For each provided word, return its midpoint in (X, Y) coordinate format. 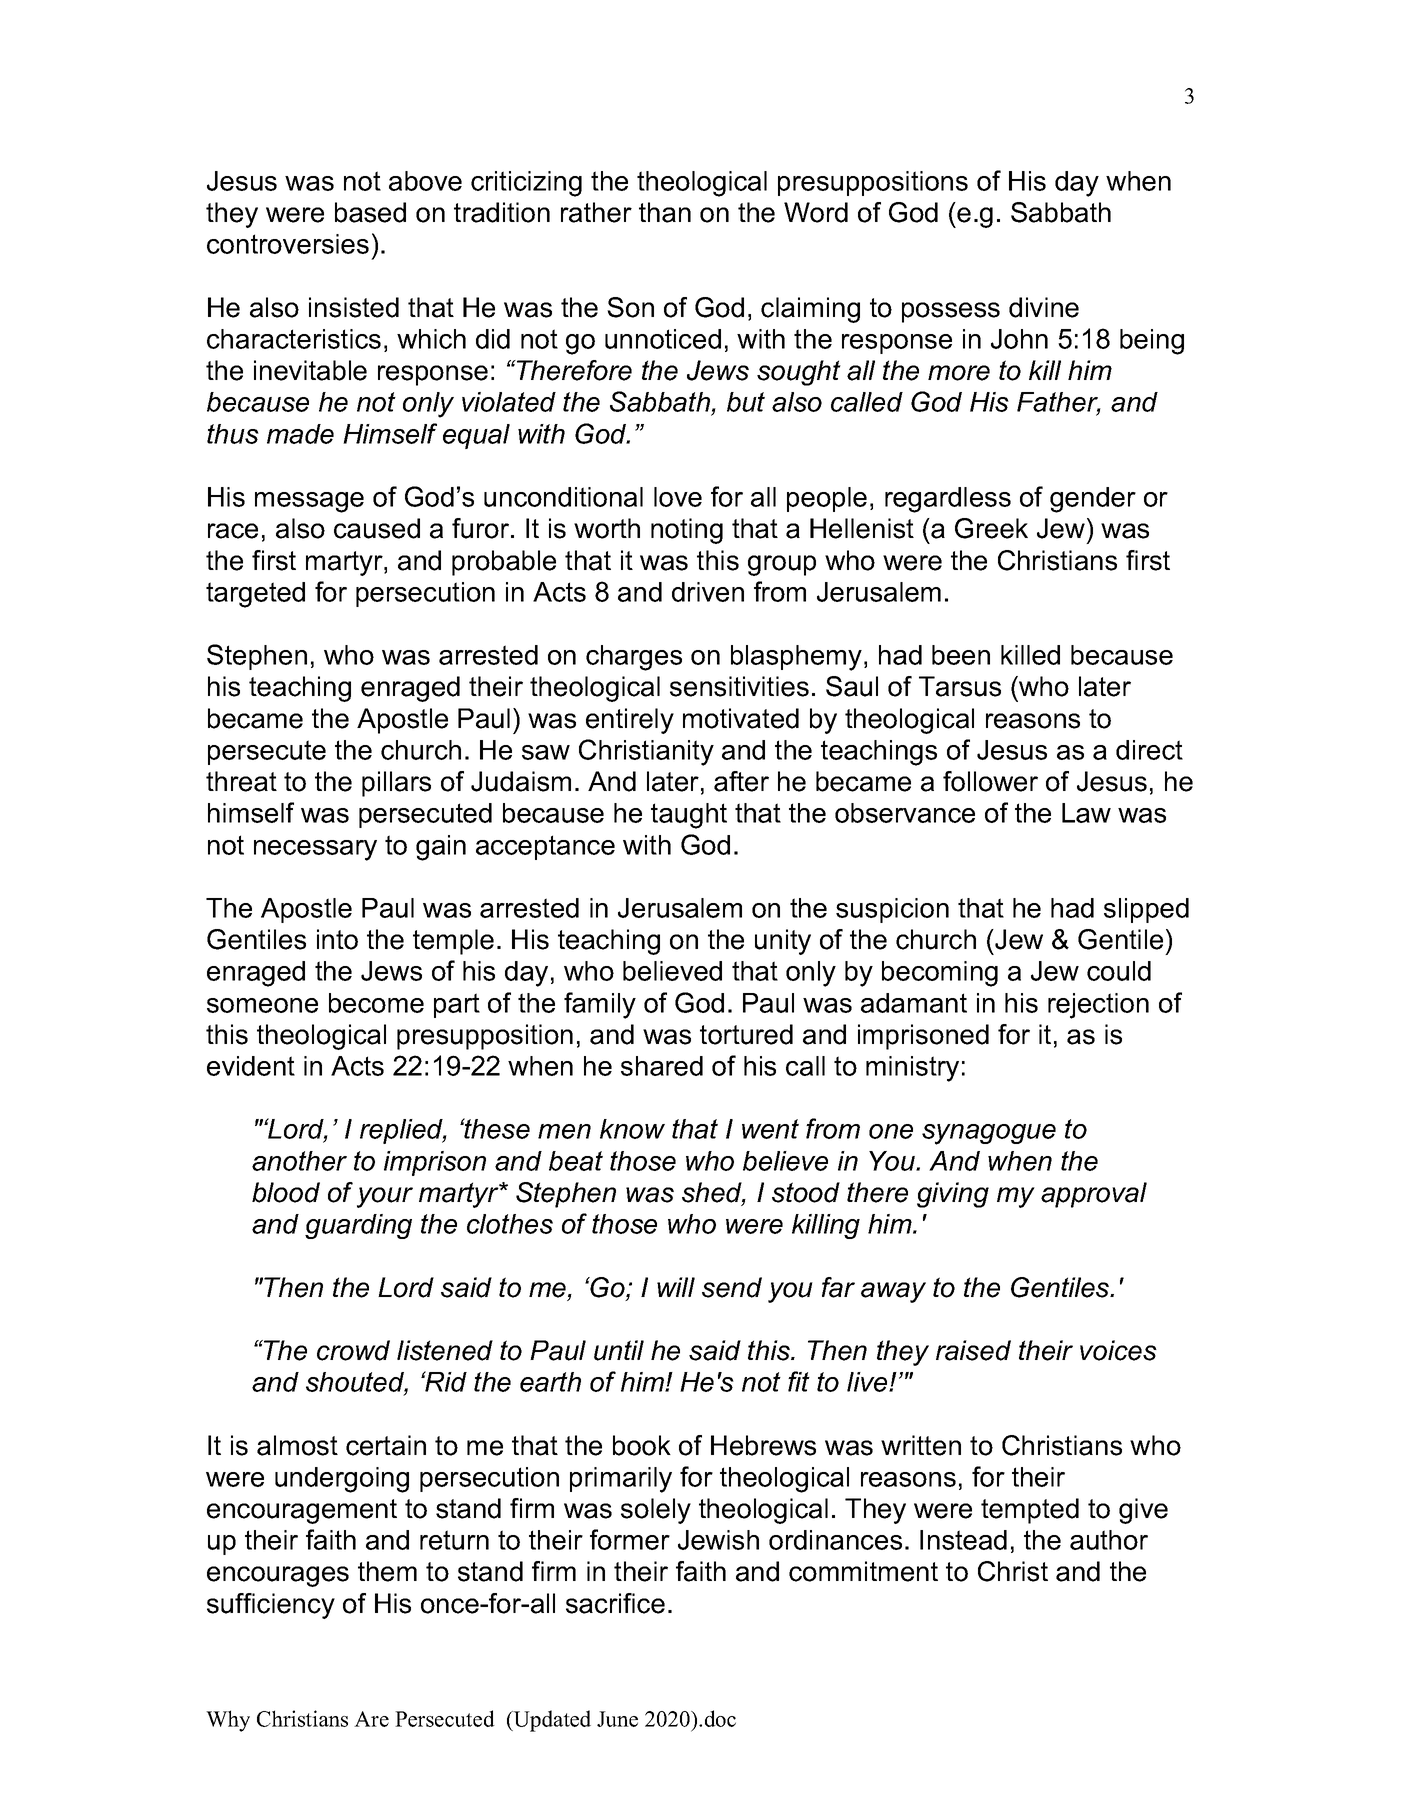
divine (1044, 307)
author (1109, 1540)
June (617, 1719)
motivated (741, 718)
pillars (396, 784)
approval (1094, 1195)
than (665, 212)
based (370, 212)
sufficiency (271, 1606)
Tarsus (960, 686)
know (632, 1129)
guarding (358, 1226)
